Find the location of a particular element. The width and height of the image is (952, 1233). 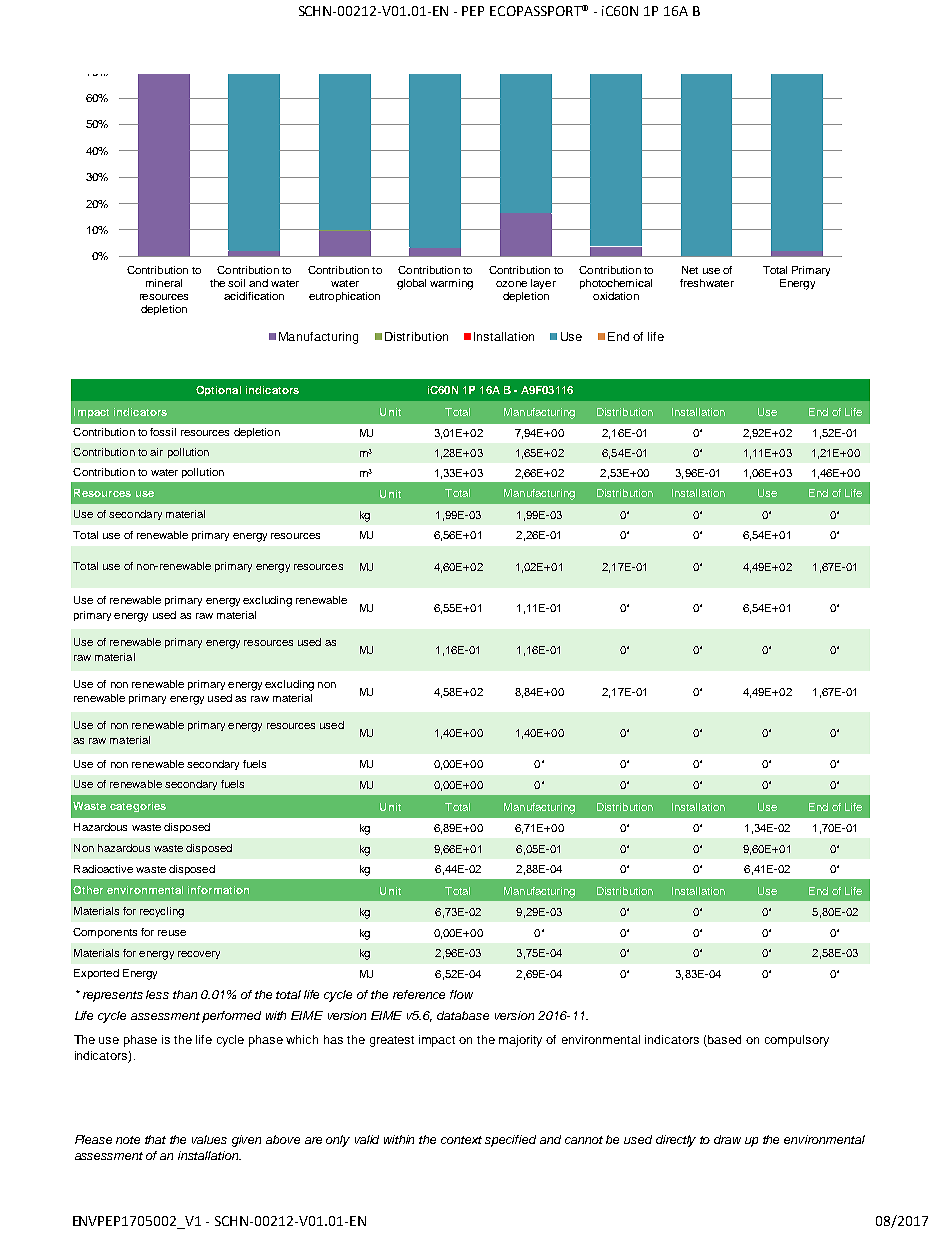

Net is located at coordinates (690, 270).
